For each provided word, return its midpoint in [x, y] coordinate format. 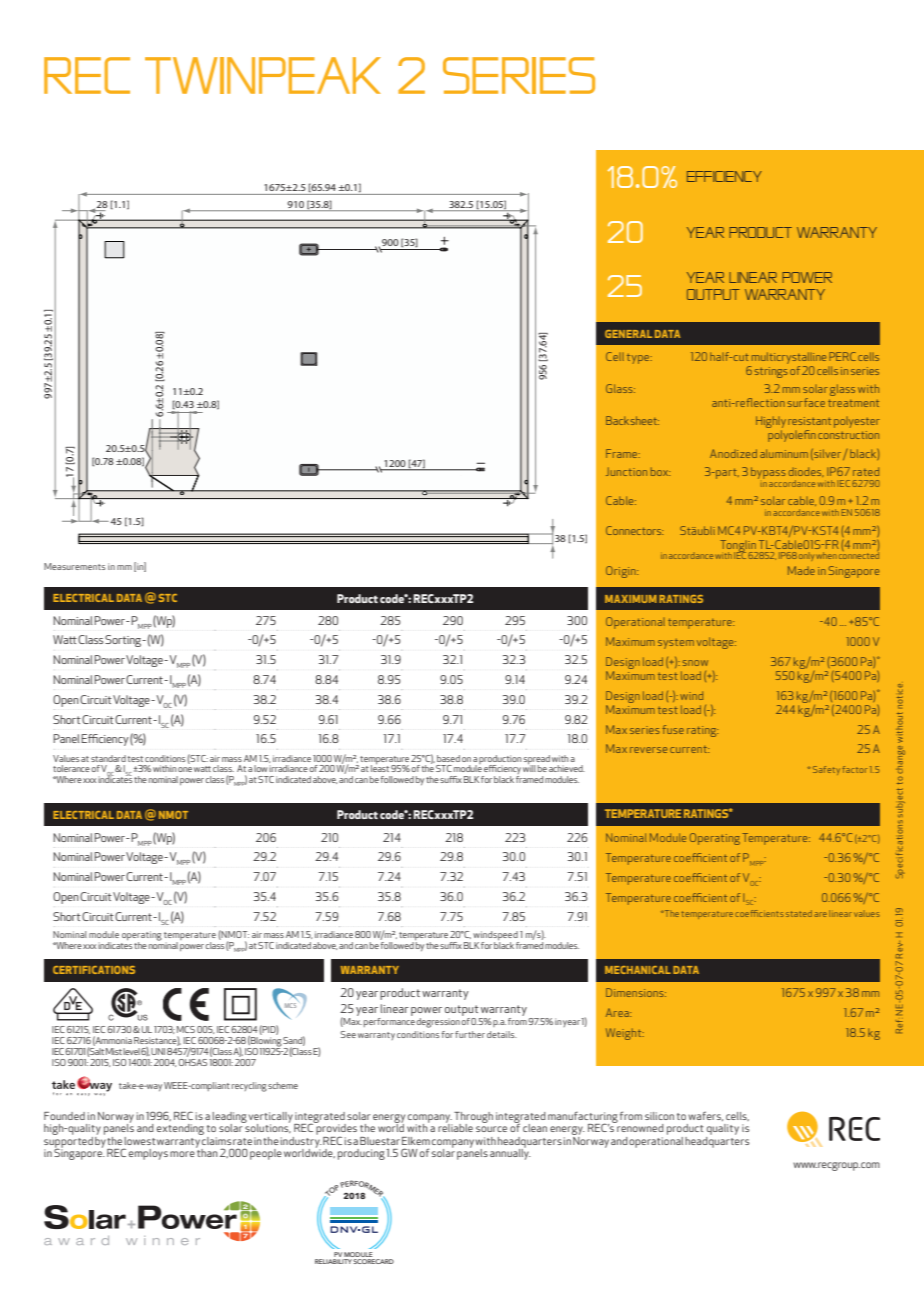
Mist [114, 1051]
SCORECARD [373, 1261]
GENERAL [628, 334]
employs [148, 1154]
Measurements [74, 566]
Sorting [124, 641]
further [470, 1034]
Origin [622, 572]
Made [801, 570]
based [448, 758]
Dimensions [636, 992]
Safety [826, 770]
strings [771, 372]
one [185, 769]
